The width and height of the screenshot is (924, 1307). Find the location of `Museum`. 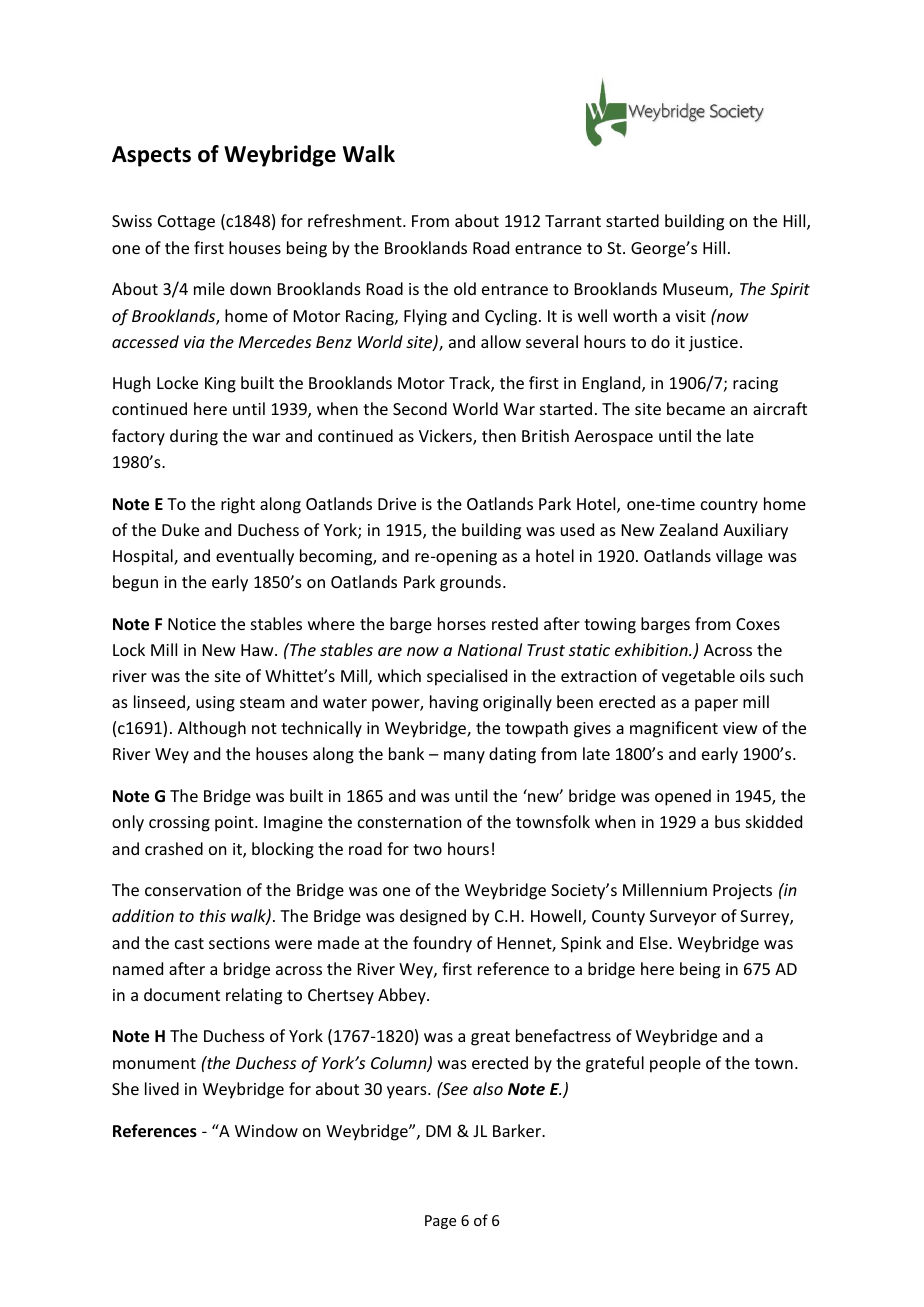

Museum is located at coordinates (696, 290).
